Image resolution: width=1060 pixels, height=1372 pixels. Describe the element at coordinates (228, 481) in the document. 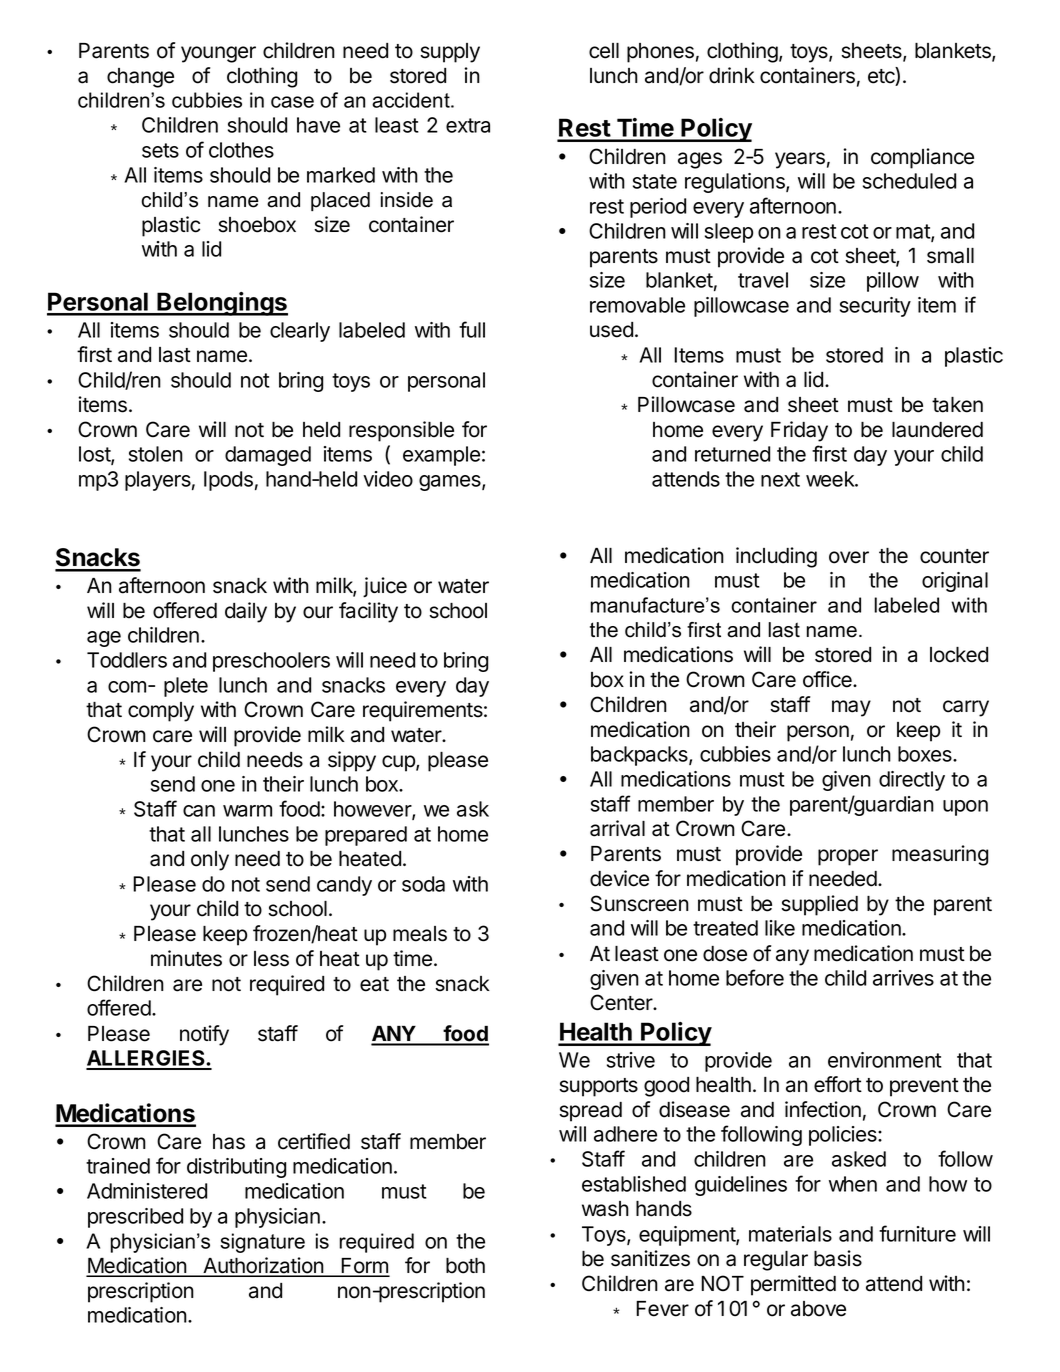

I see `Ipods` at that location.
